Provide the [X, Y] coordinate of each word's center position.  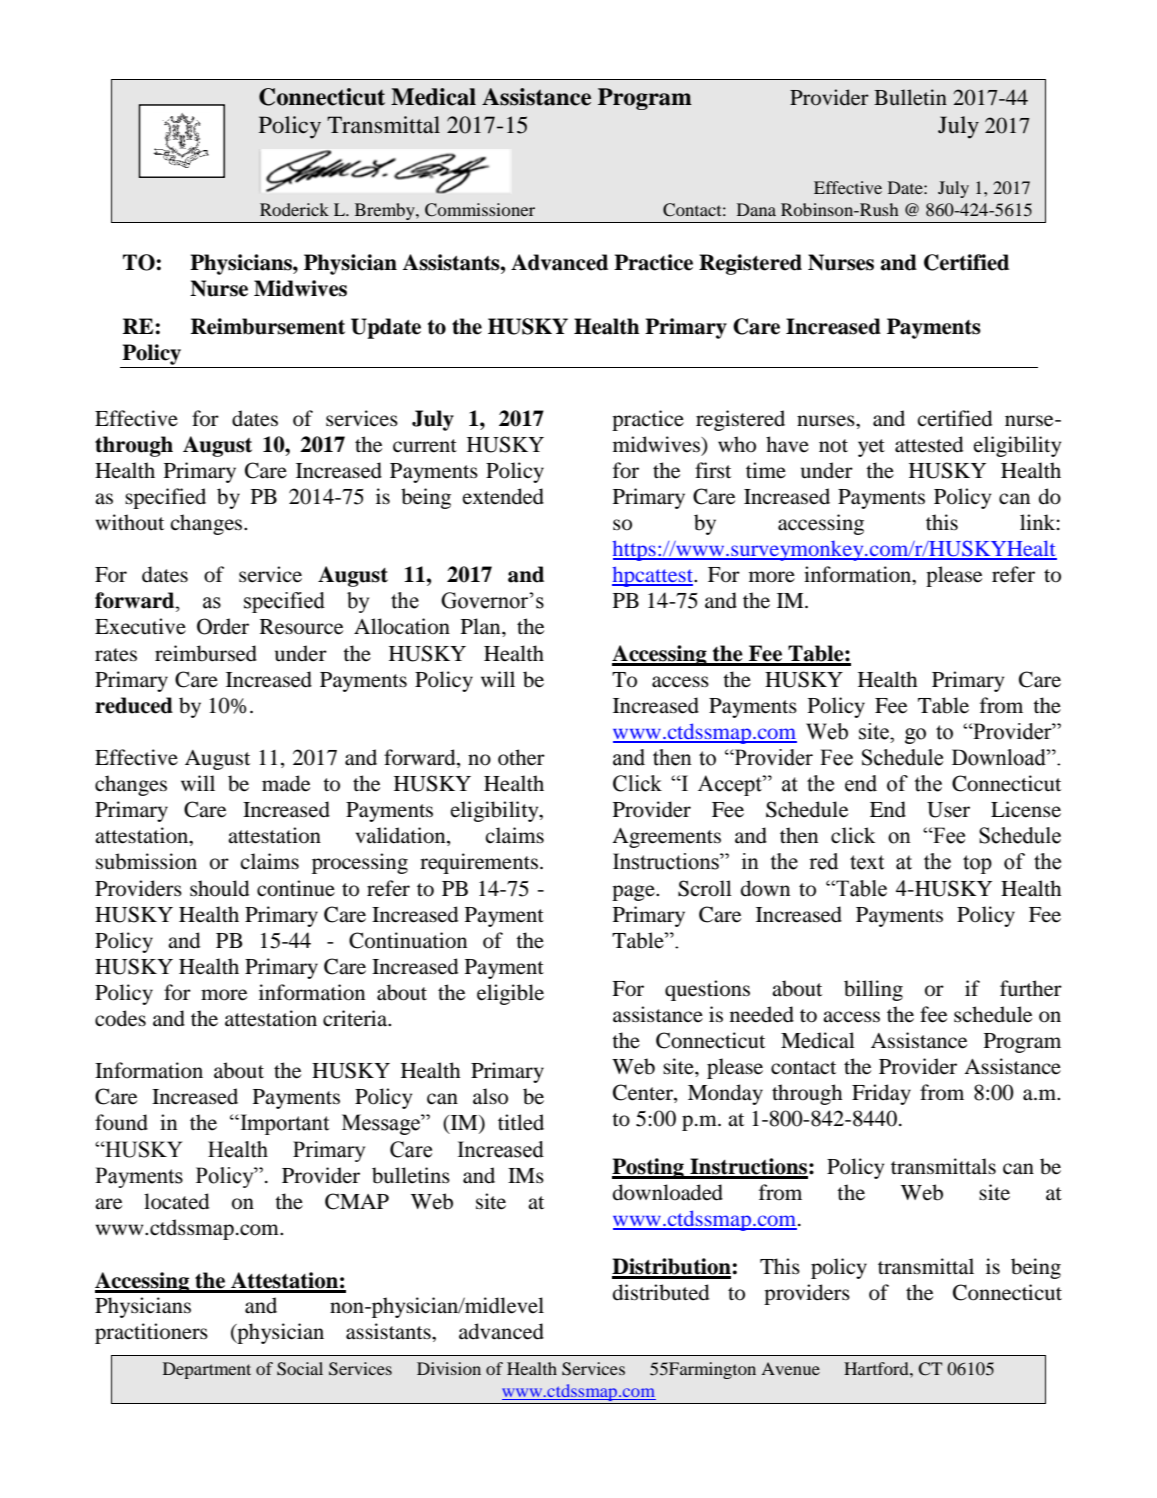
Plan [482, 626]
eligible [510, 994]
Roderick [294, 209]
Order [223, 626]
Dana [756, 209]
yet [871, 448]
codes [120, 1018]
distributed [661, 1292]
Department [207, 1370]
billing [873, 990]
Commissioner [480, 210]
